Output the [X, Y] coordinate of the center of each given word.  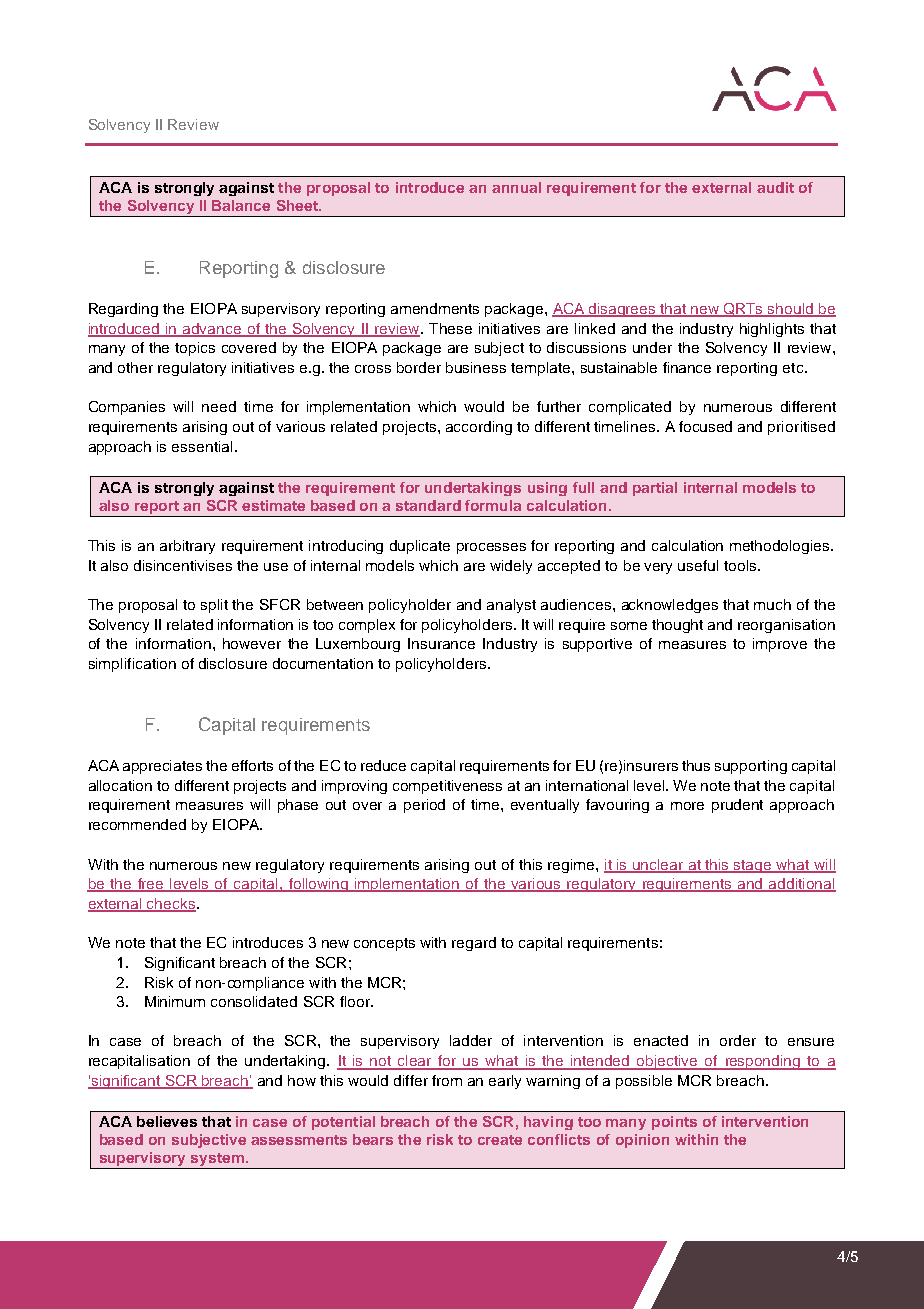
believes [167, 1121]
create [500, 1140]
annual [516, 187]
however [252, 643]
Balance [241, 205]
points [674, 1123]
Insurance [441, 643]
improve [780, 645]
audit [775, 187]
